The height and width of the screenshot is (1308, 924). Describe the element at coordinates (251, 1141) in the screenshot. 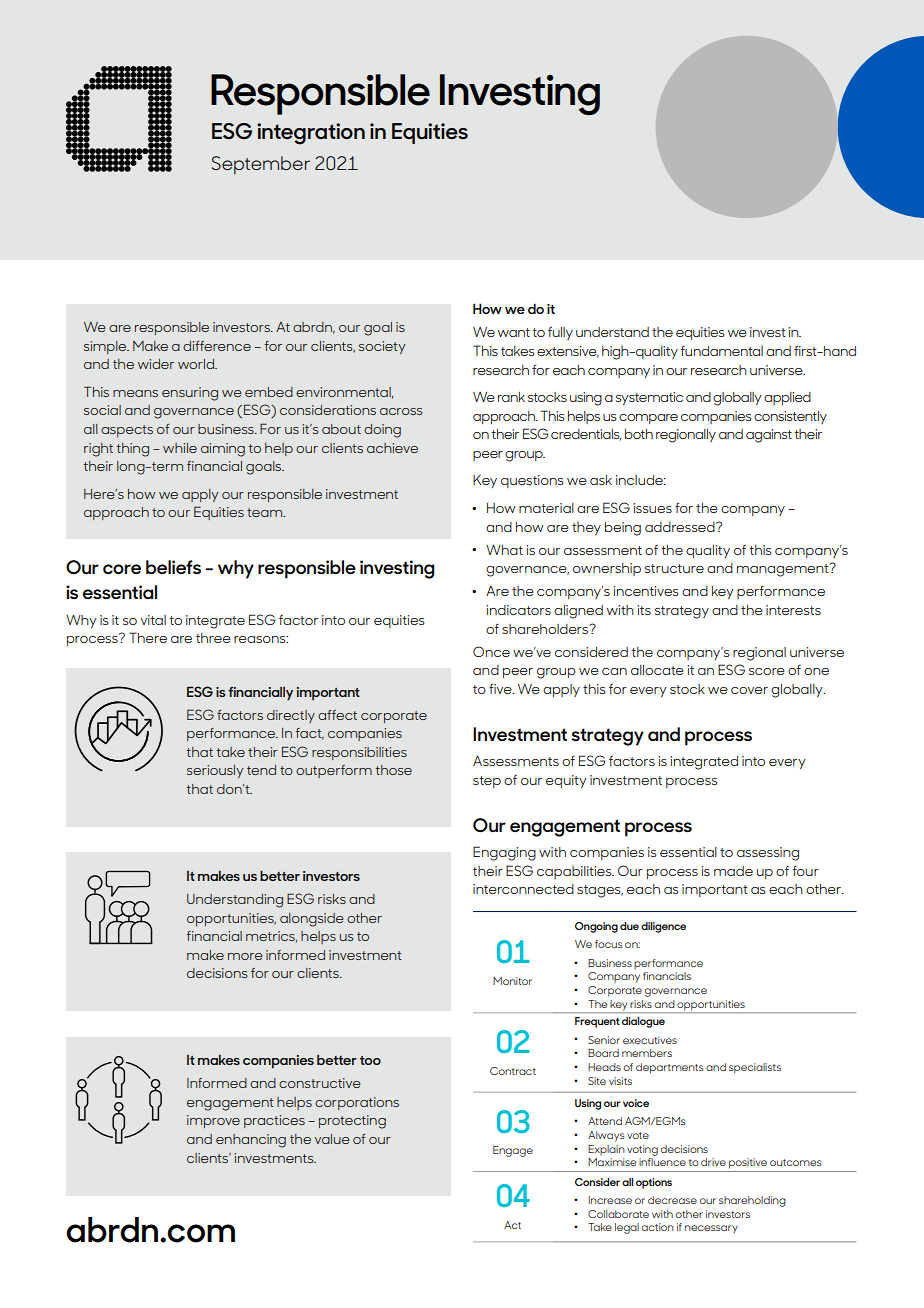

I see `enhancing` at that location.
